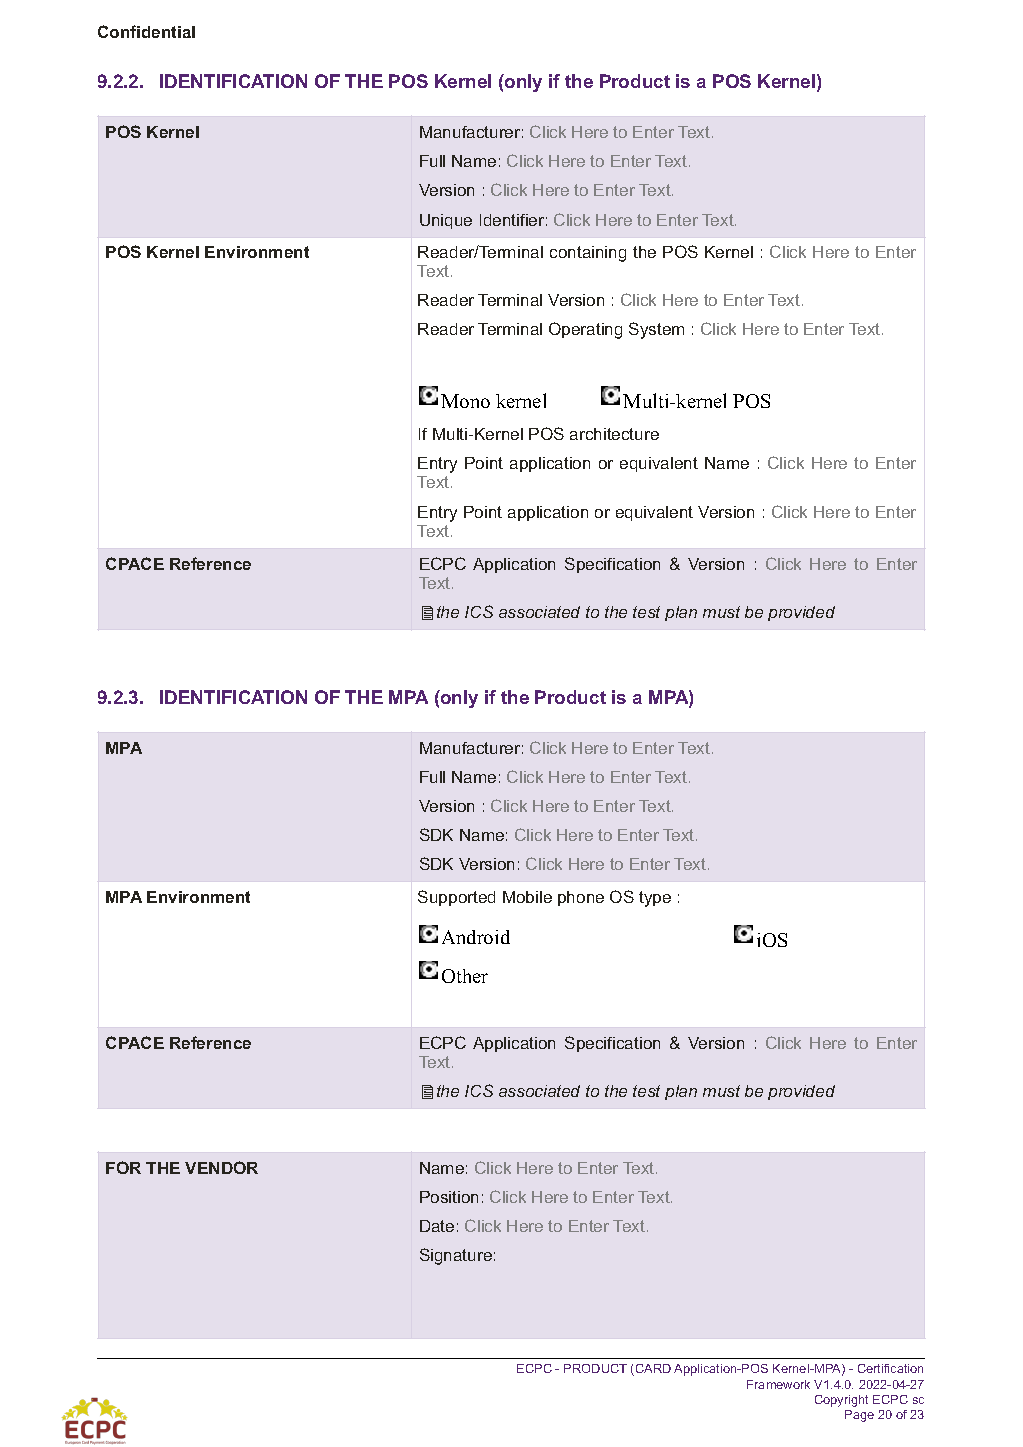 Image resolution: width=1023 pixels, height=1447 pixels. What do you see at coordinates (585, 330) in the image?
I see `Operating` at bounding box center [585, 330].
